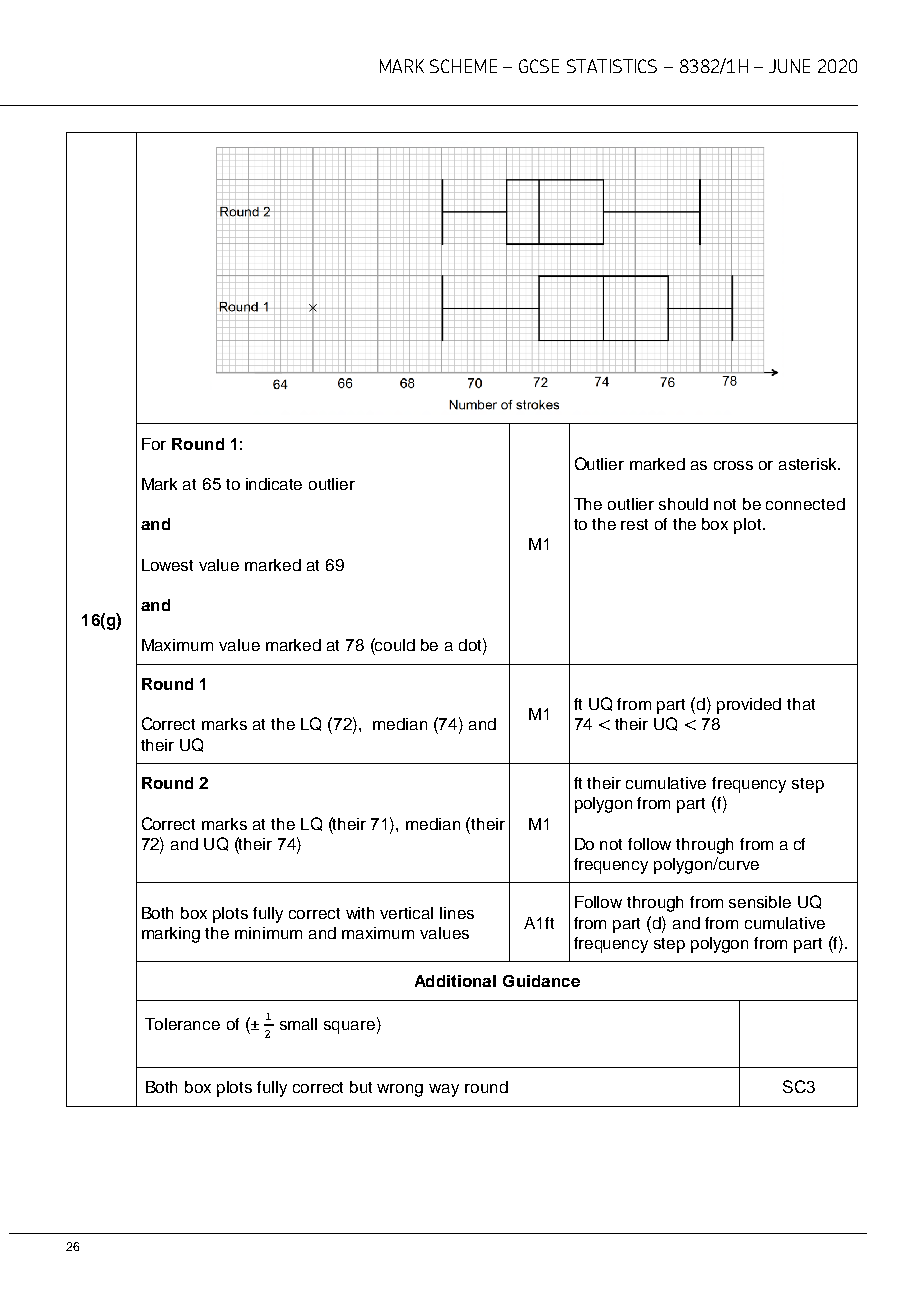 This document has width=924, height=1308. What do you see at coordinates (268, 933) in the document?
I see `minimum` at bounding box center [268, 933].
